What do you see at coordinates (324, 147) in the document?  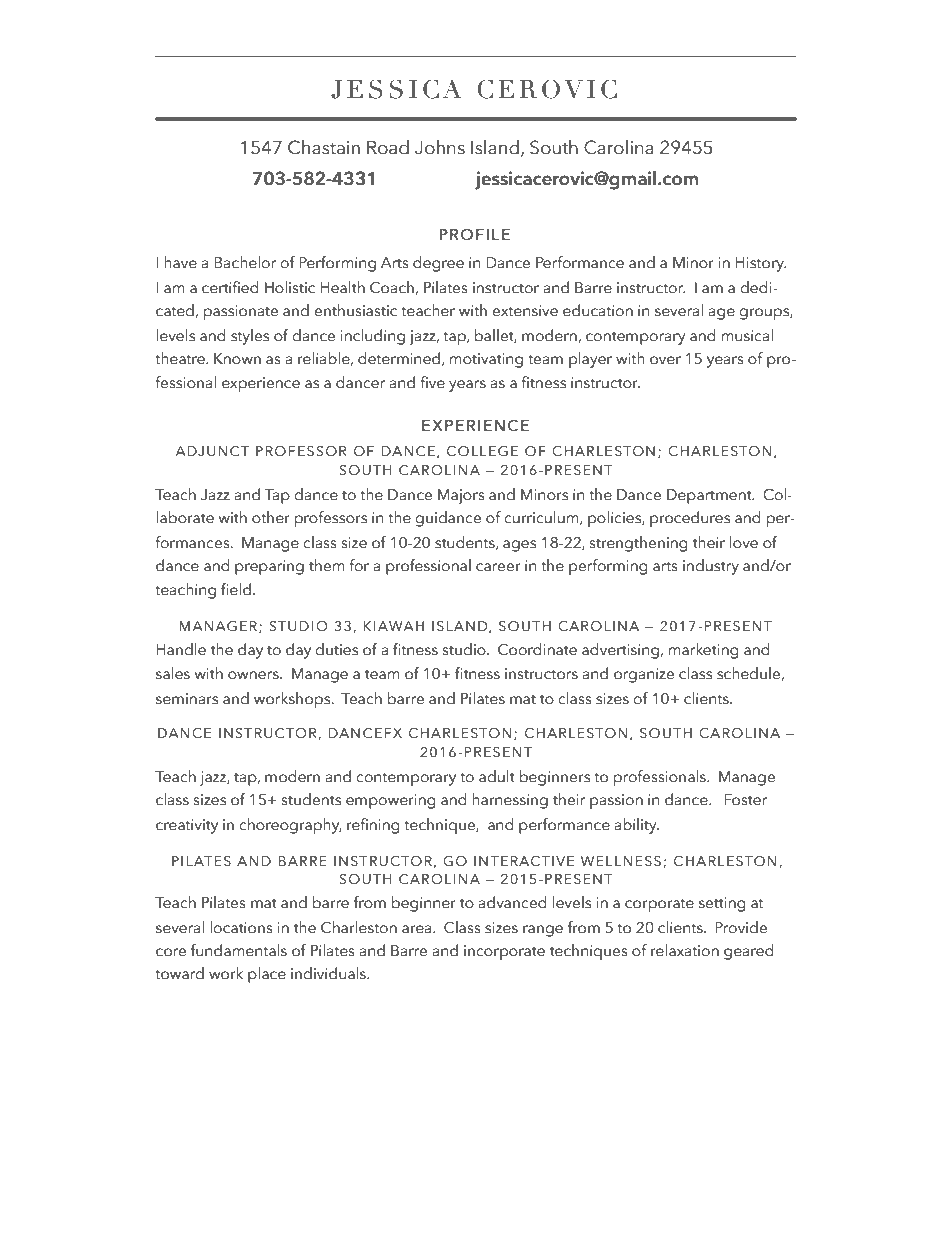 I see `Chastain` at bounding box center [324, 147].
